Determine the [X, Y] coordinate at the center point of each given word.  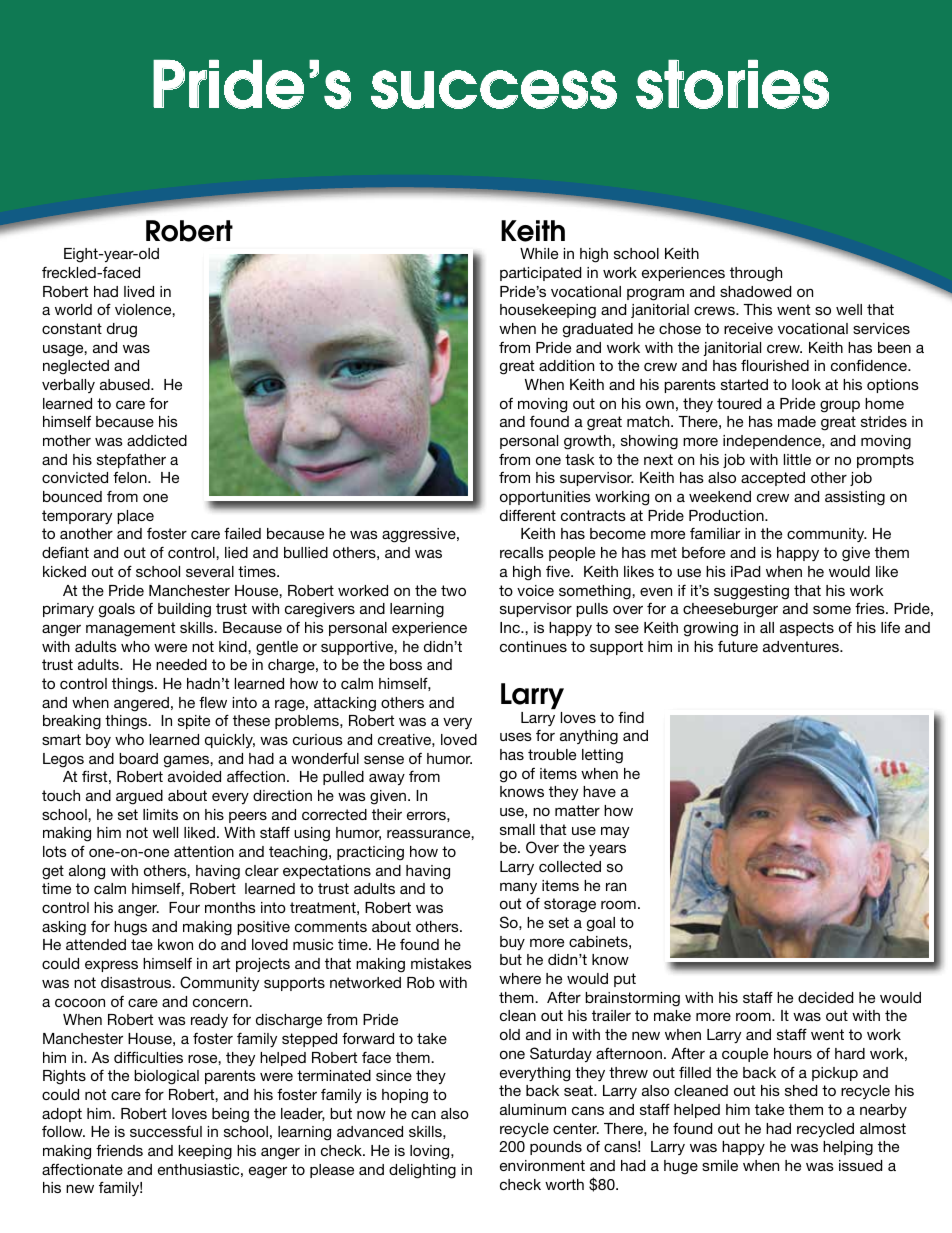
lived [139, 291]
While [539, 253]
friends [119, 1150]
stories [732, 84]
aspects [807, 629]
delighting [422, 1171]
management [130, 629]
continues [533, 646]
